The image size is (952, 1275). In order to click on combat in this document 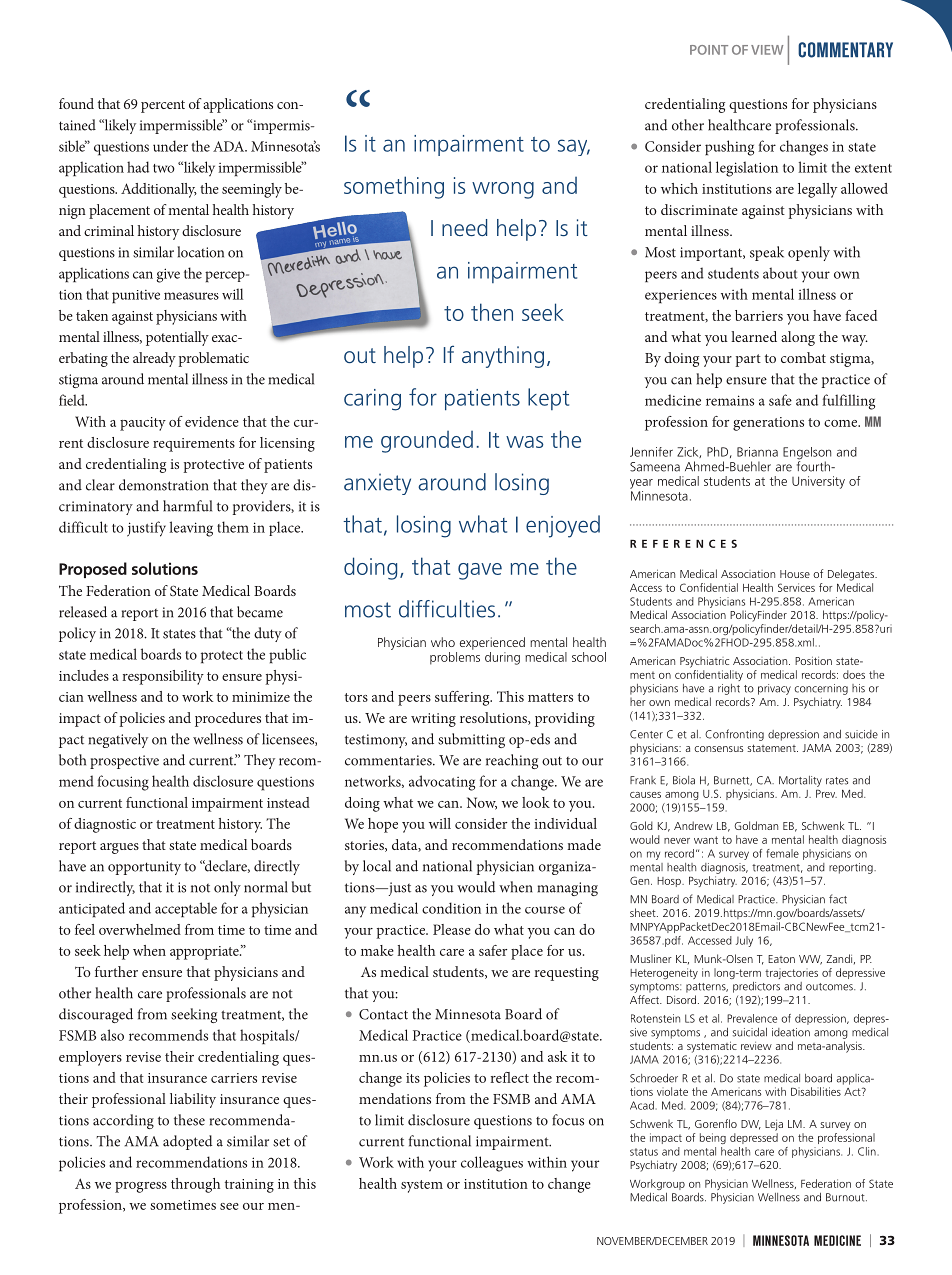, I will do `click(803, 357)`.
